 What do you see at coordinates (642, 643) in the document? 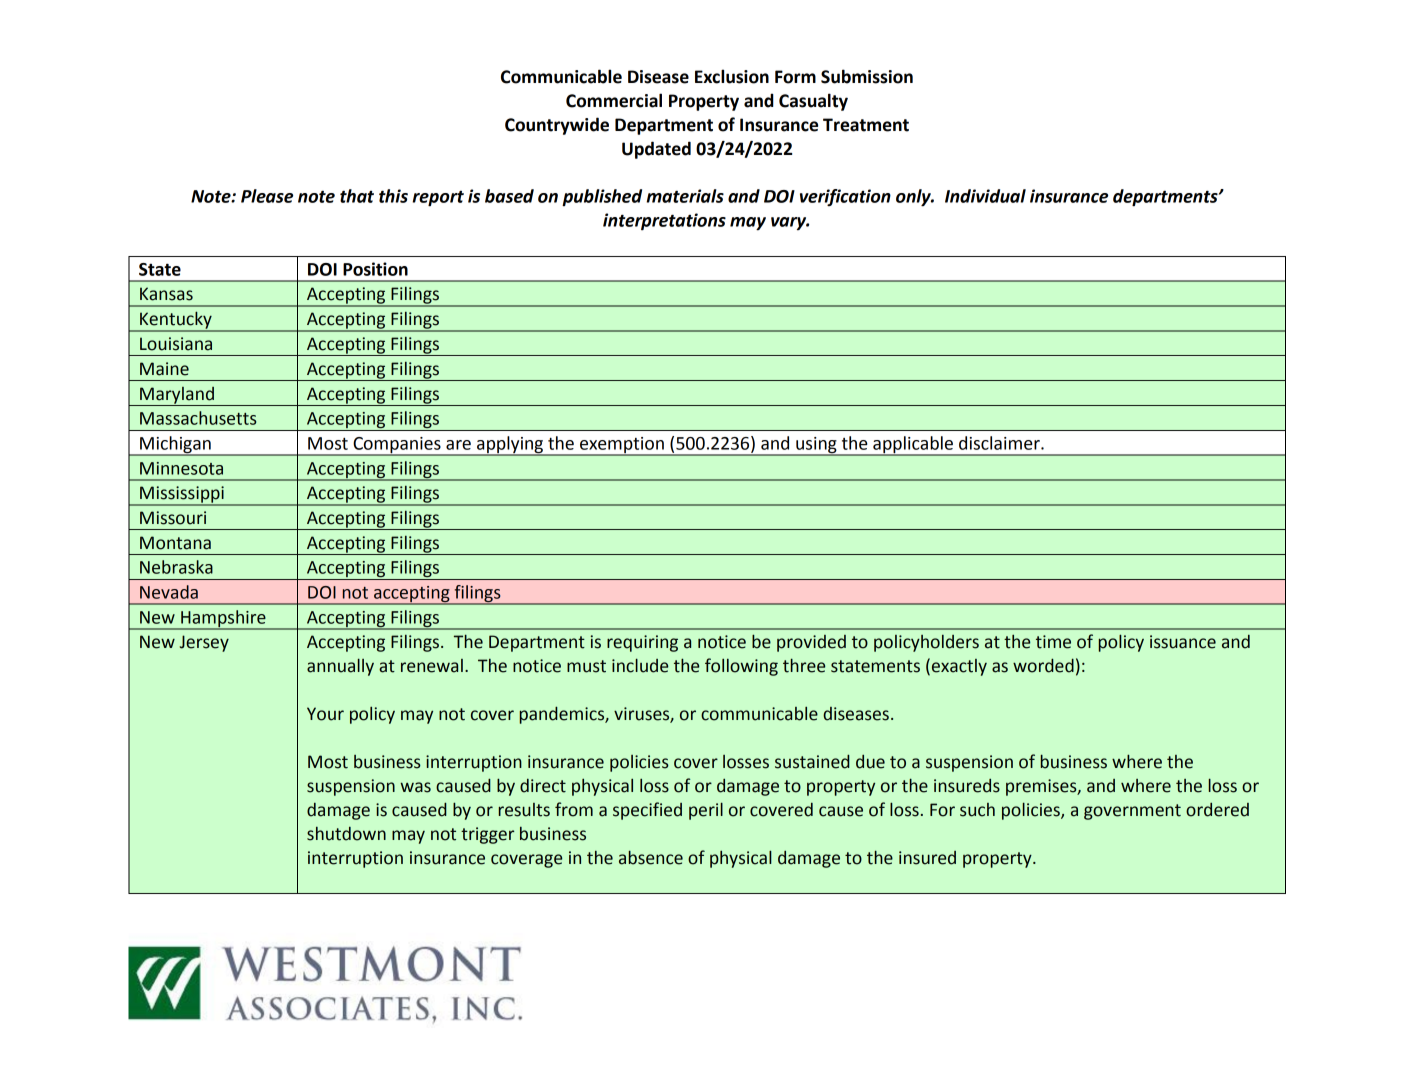
I see `requiring` at bounding box center [642, 643].
